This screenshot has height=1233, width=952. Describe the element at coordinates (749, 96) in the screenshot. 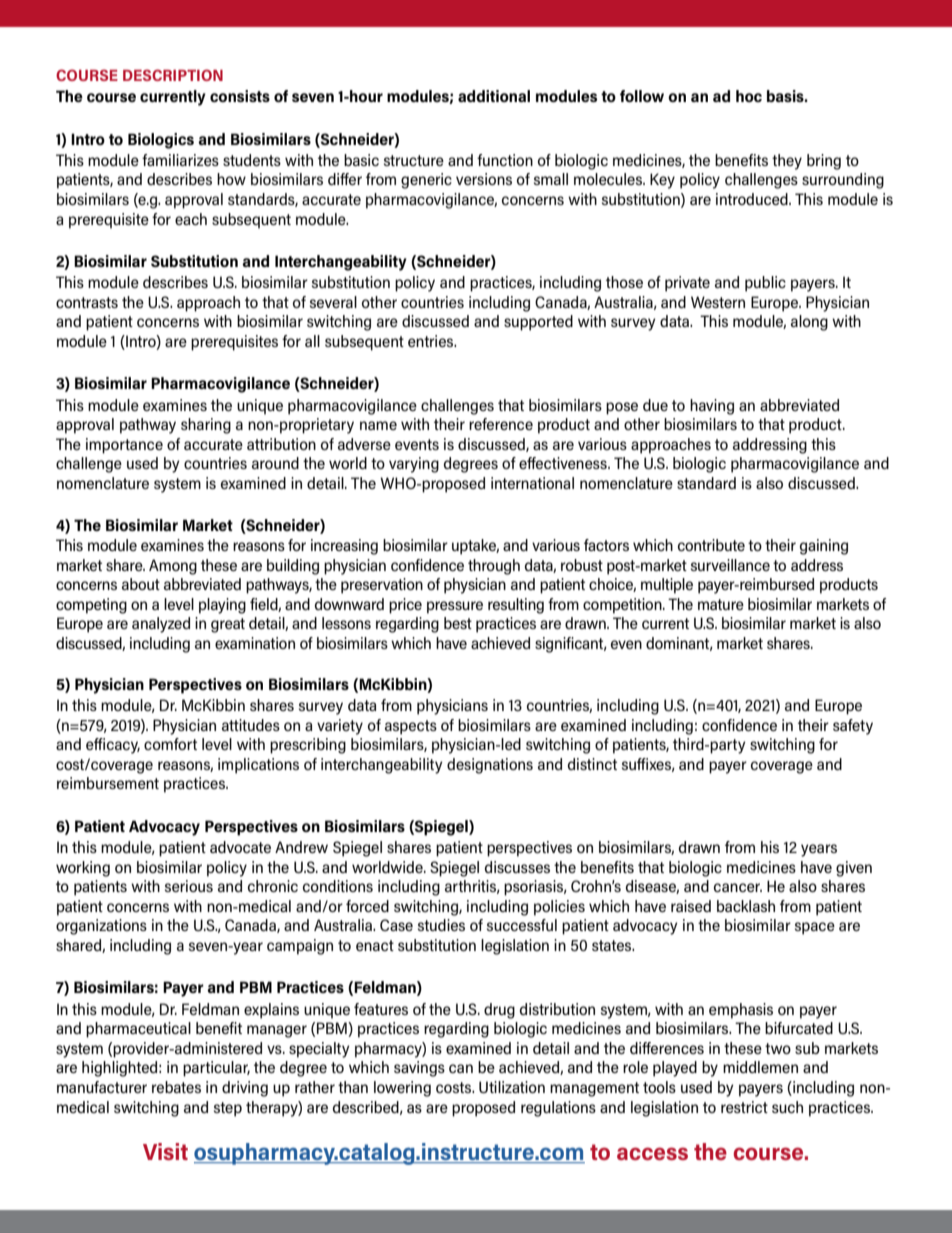

I see `hoc` at that location.
